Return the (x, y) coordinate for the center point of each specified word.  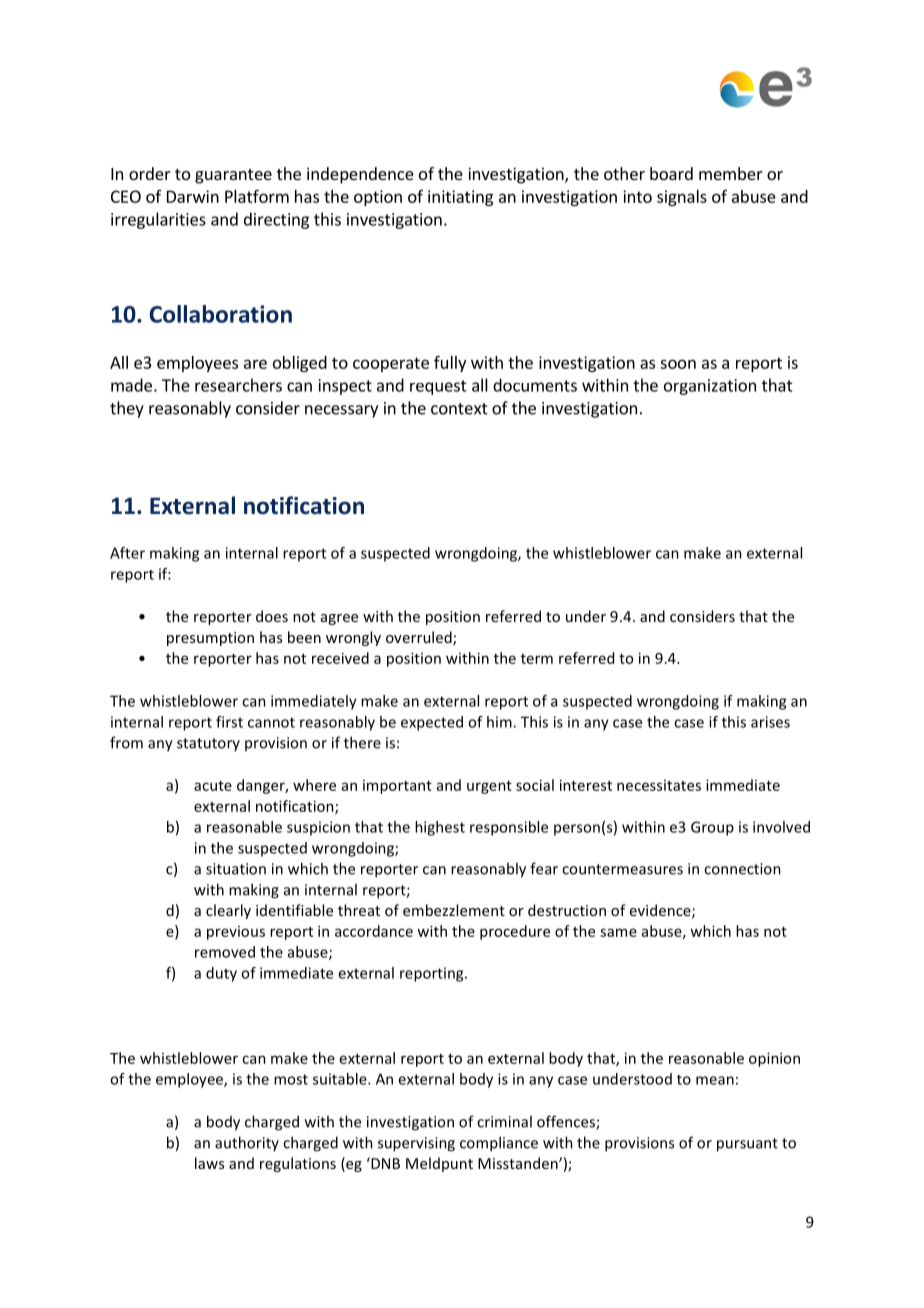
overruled (420, 638)
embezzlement (454, 910)
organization (710, 387)
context (459, 409)
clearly (228, 911)
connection (742, 869)
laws (209, 1163)
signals (682, 198)
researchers (238, 385)
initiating (460, 198)
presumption (210, 639)
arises (770, 722)
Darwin (193, 196)
